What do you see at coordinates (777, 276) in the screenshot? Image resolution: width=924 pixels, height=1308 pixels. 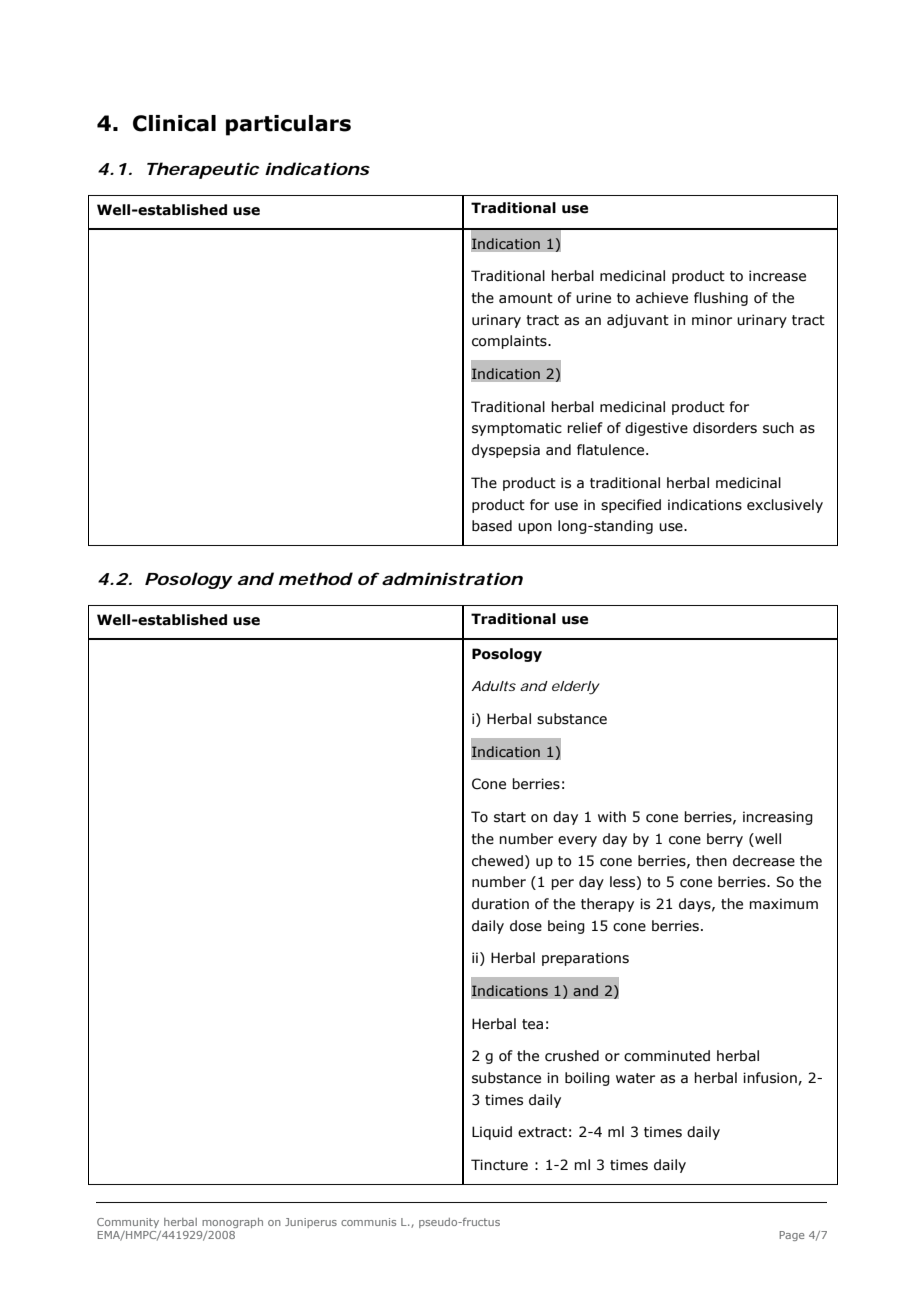 I see `increase` at bounding box center [777, 276].
